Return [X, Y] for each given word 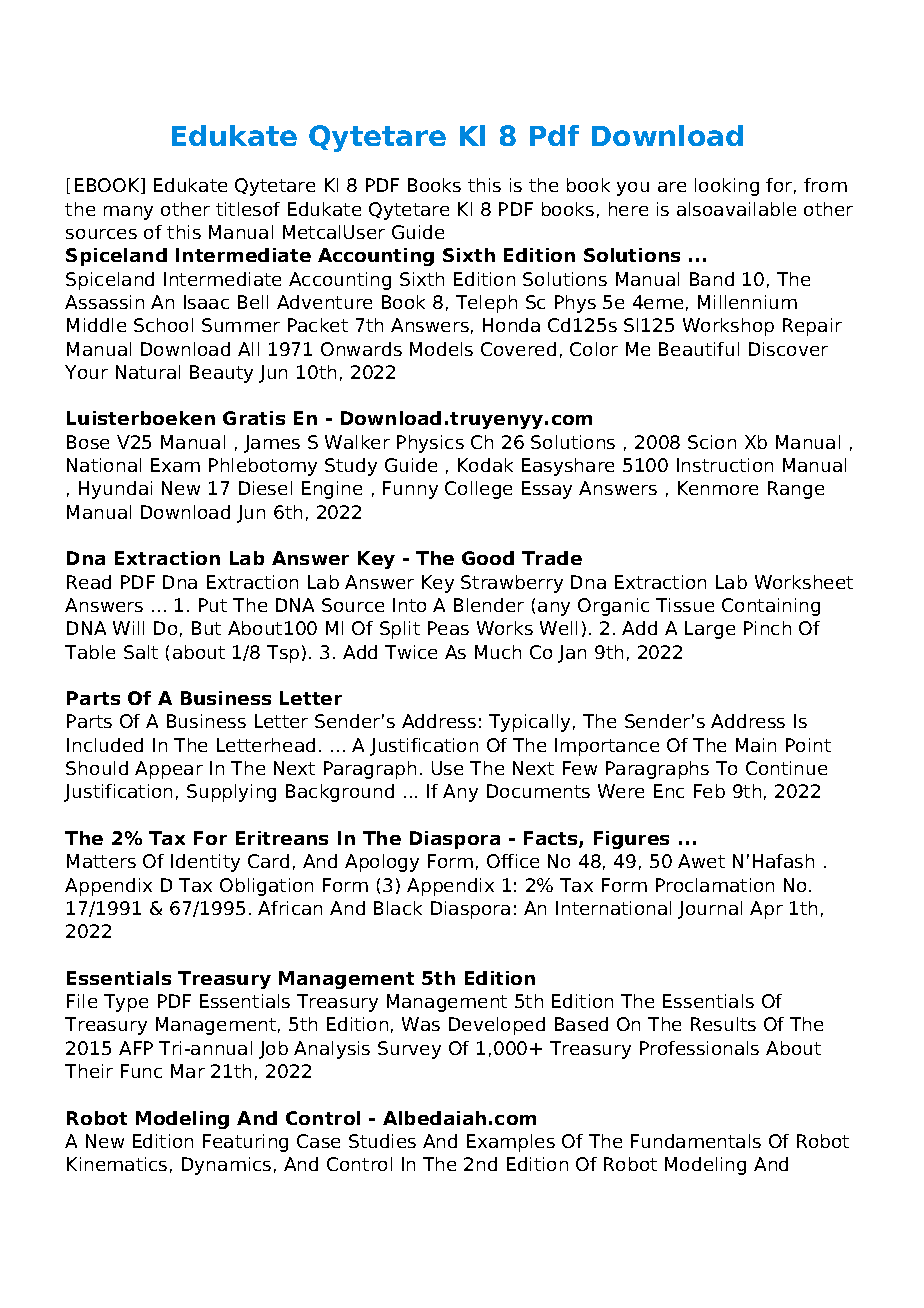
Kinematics [117, 1164]
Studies [382, 1141]
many [128, 213]
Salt [141, 652]
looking [727, 187]
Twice [411, 652]
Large [710, 630]
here [628, 209]
